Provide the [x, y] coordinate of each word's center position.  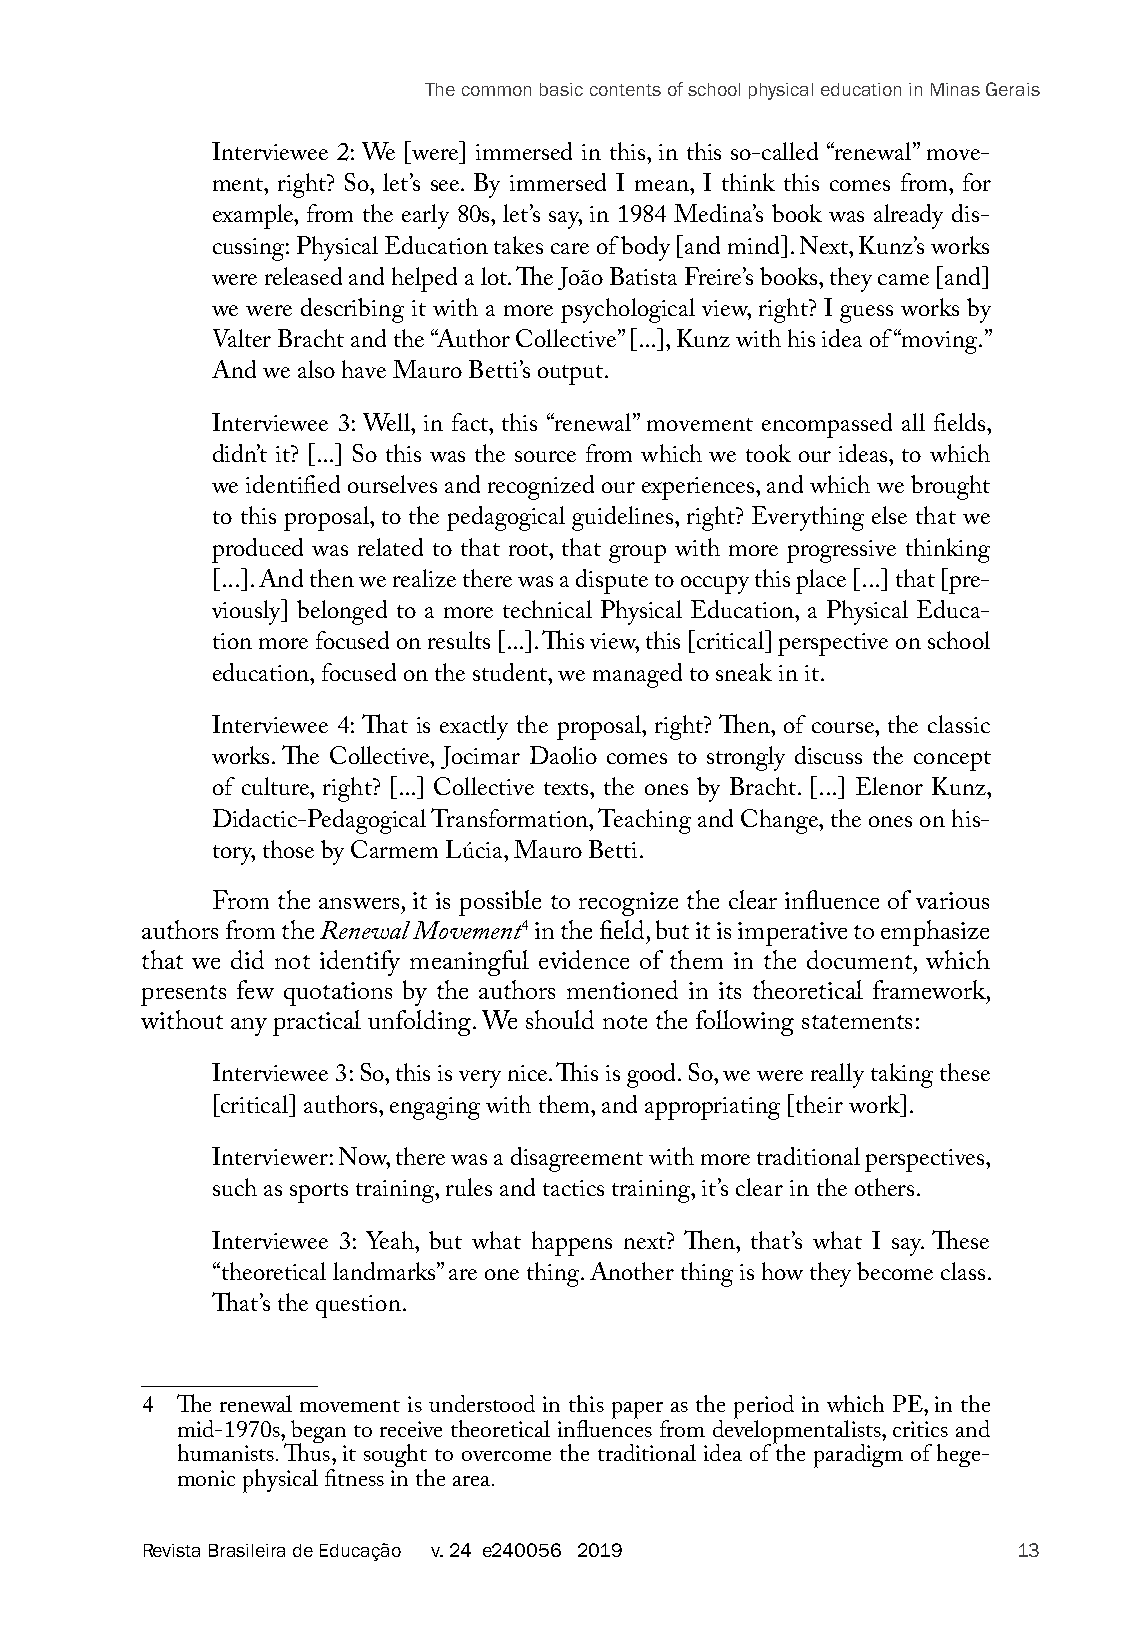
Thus [307, 1451]
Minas [955, 89]
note [625, 1022]
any [249, 1027]
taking [902, 1075]
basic [561, 89]
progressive [841, 551]
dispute [612, 581]
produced [257, 550]
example [254, 216]
